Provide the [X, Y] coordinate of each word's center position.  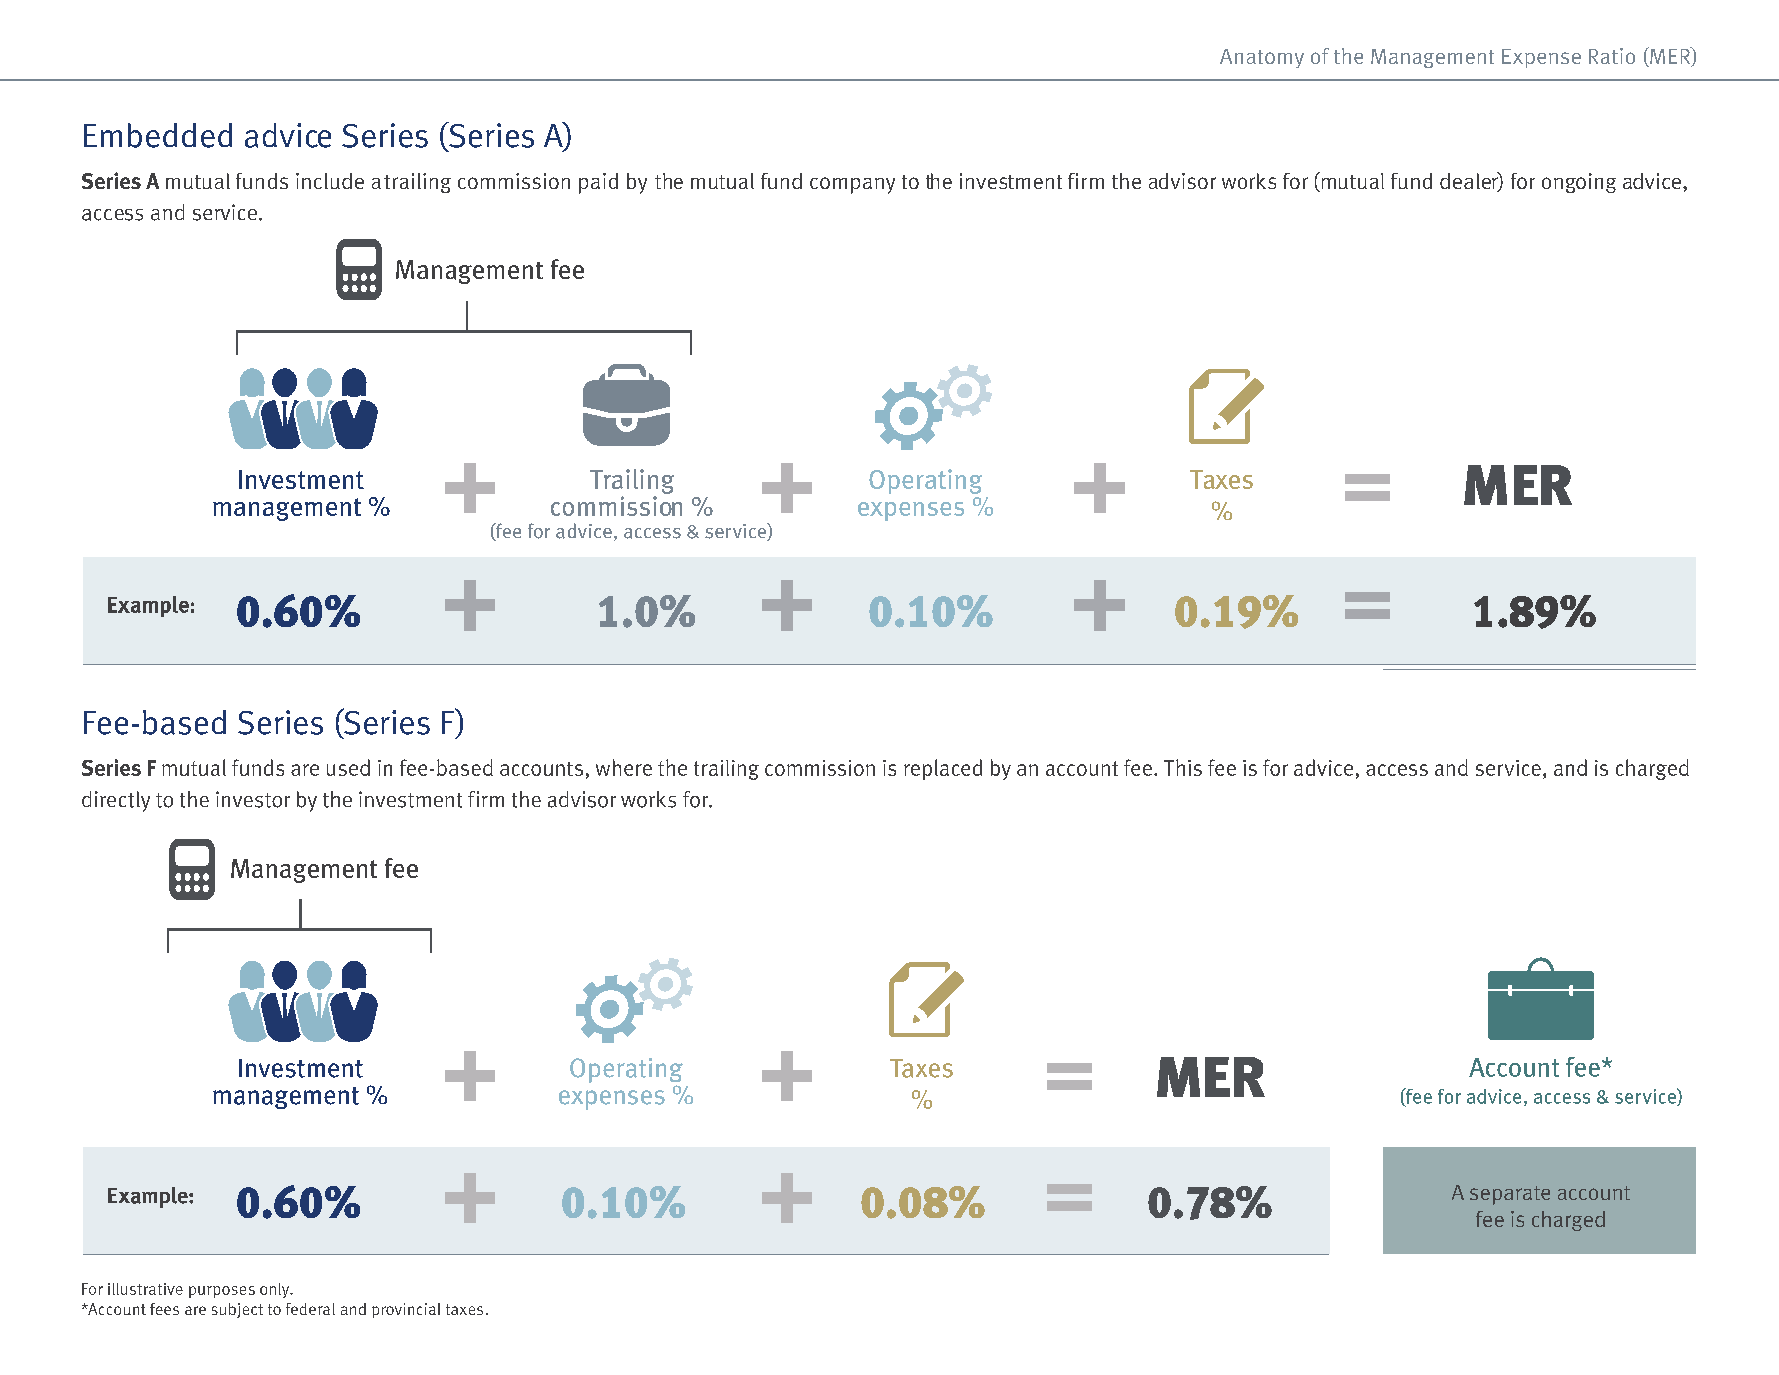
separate [1510, 1195]
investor [253, 799]
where [624, 767]
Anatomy [1262, 58]
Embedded [158, 135]
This [1183, 767]
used [348, 767]
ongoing [1579, 183]
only [276, 1290]
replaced [943, 769]
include [330, 181]
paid [598, 183]
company [852, 185]
